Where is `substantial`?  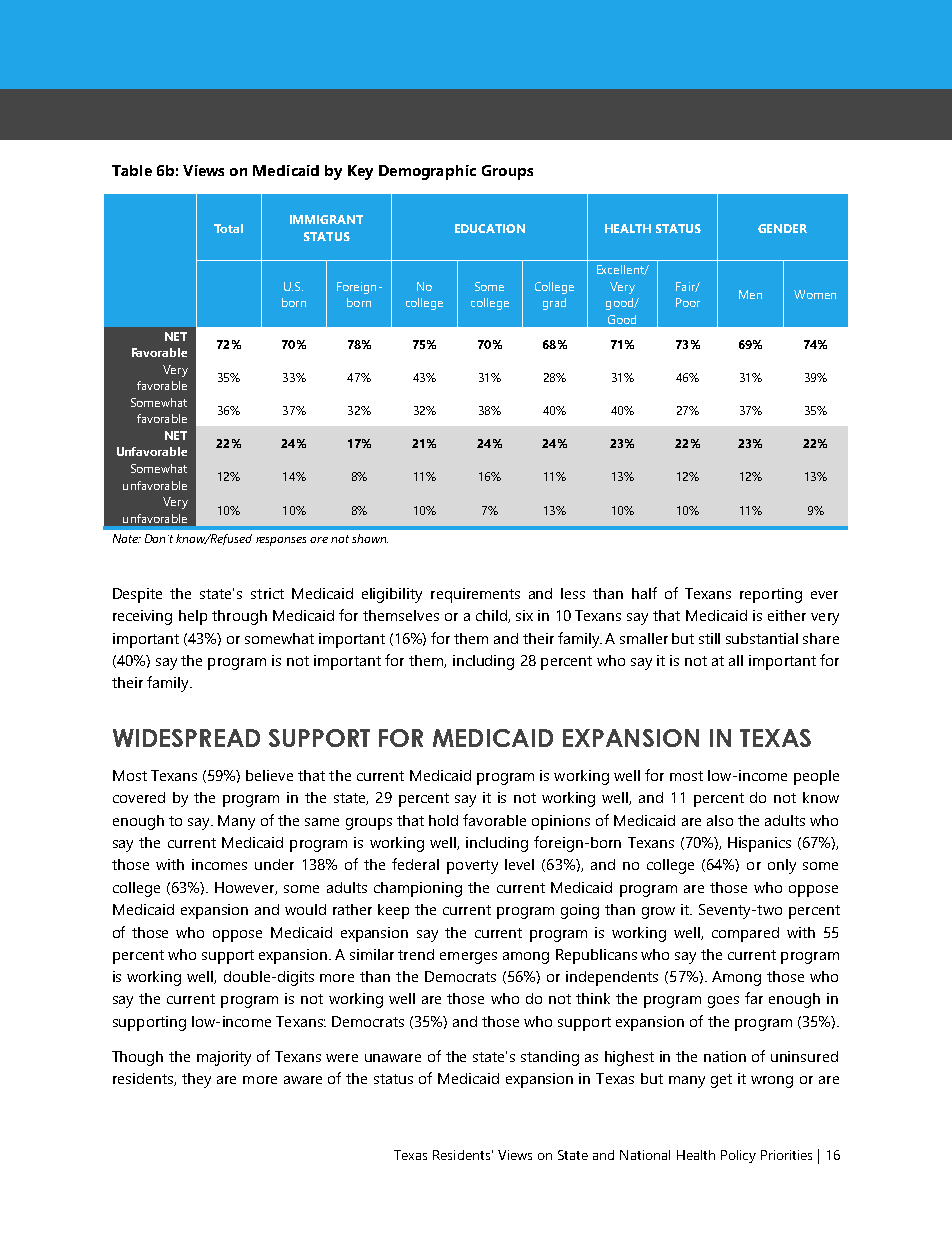 substantial is located at coordinates (762, 638).
